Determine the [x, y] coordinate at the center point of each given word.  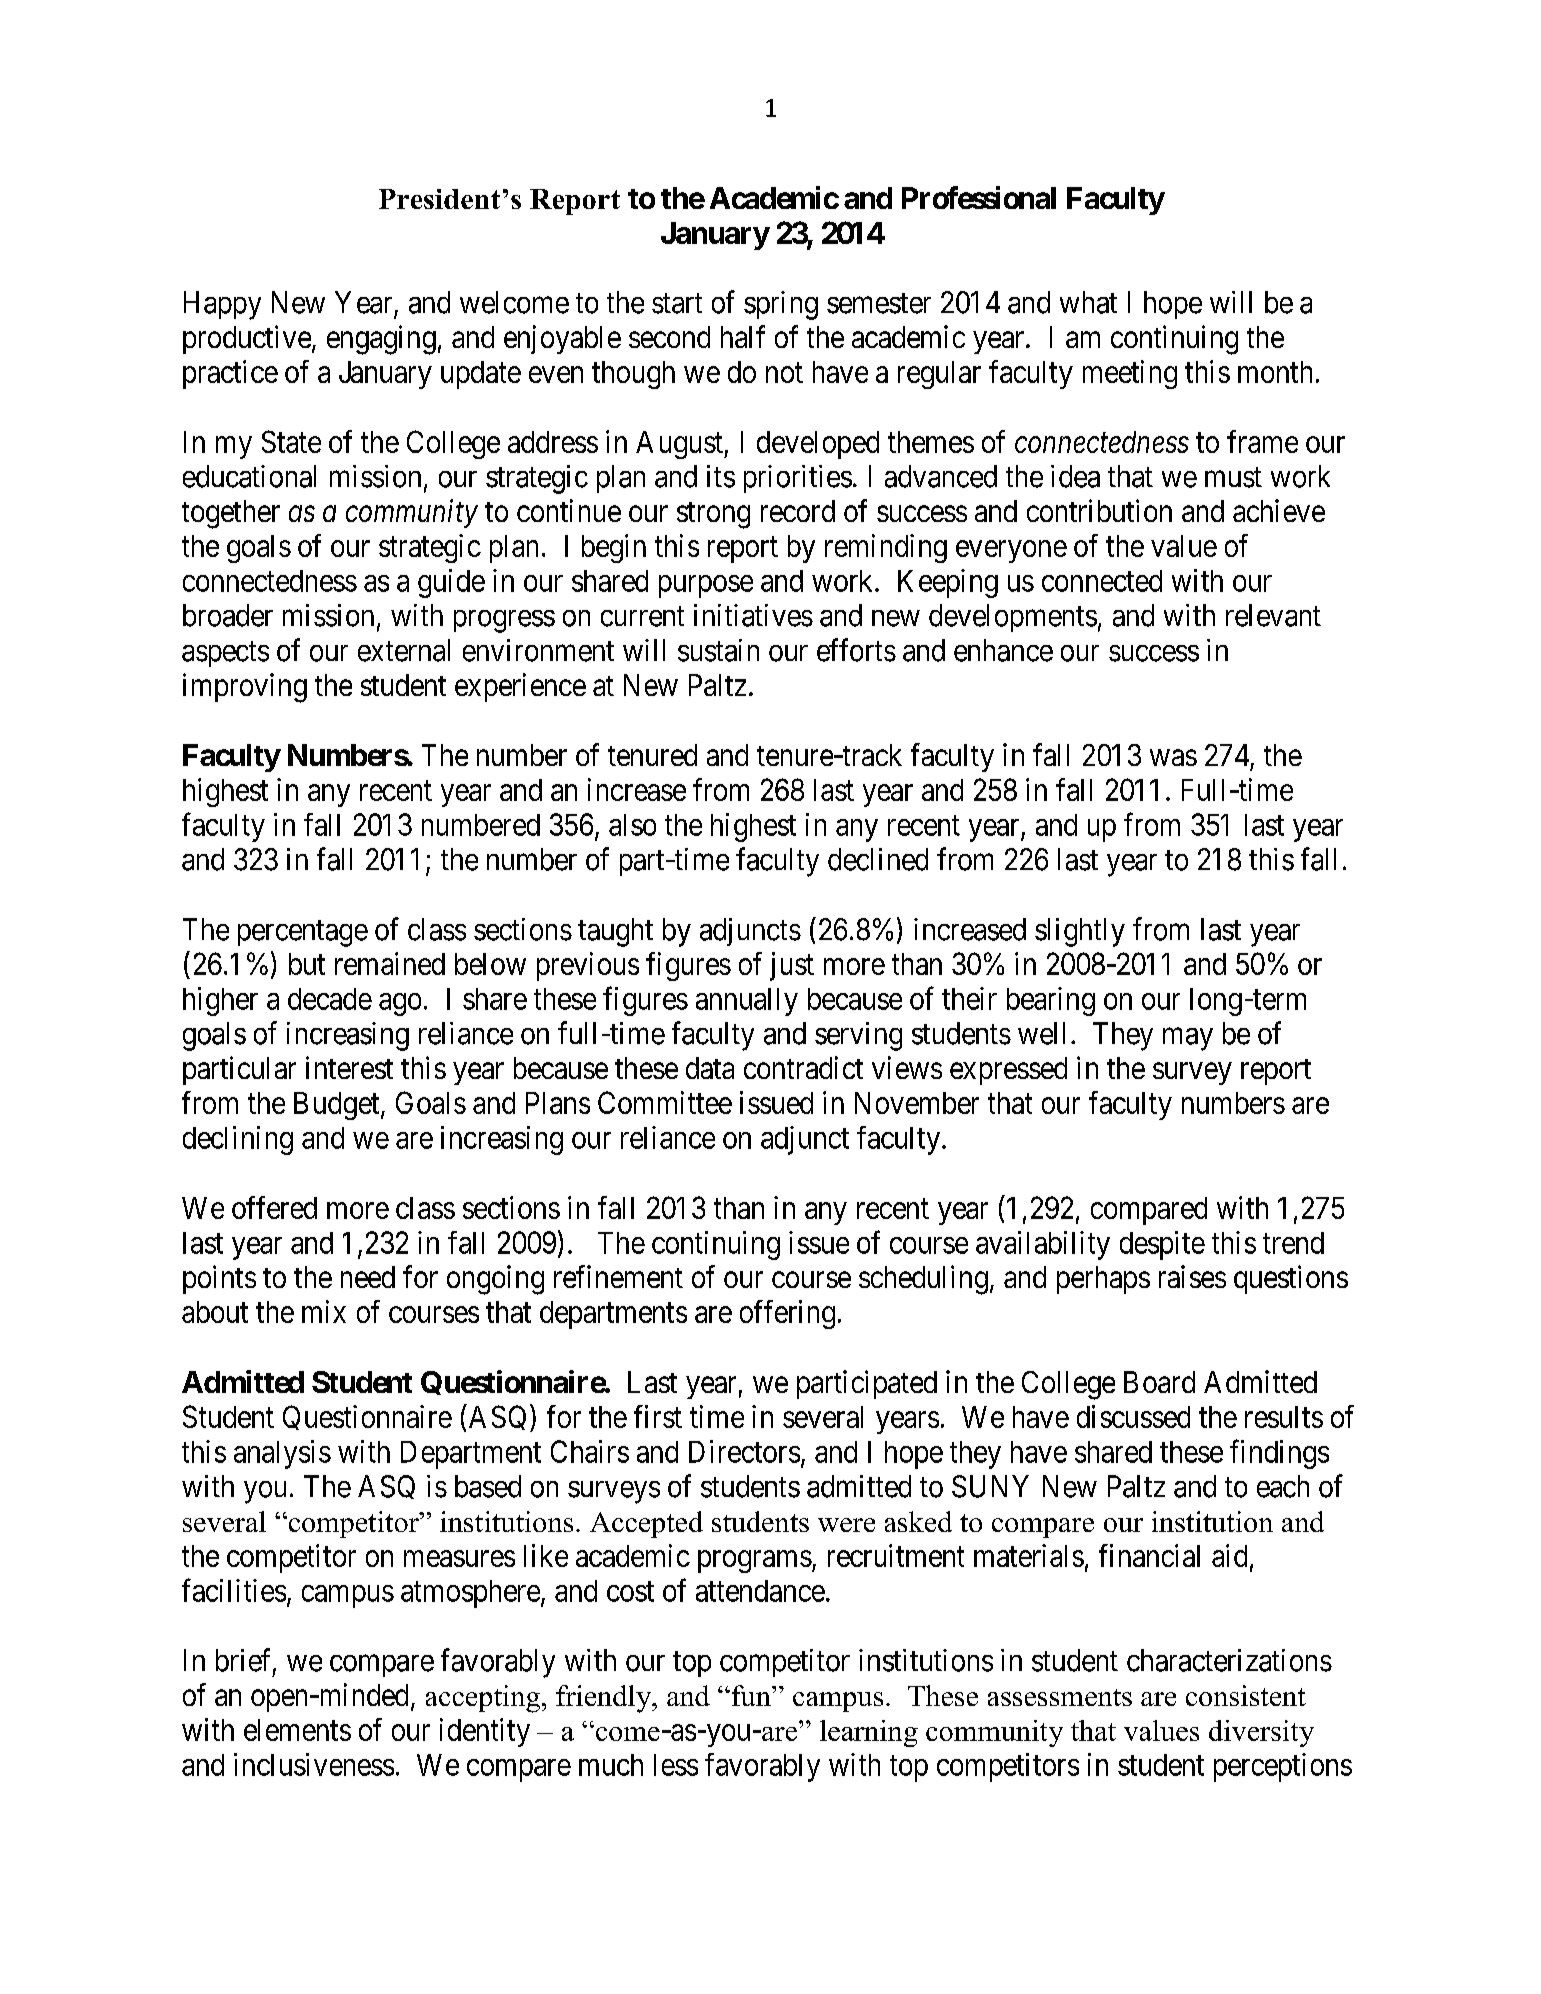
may [1188, 1039]
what [1088, 302]
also [632, 825]
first [658, 1416]
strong [713, 515]
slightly [1080, 932]
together [231, 514]
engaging [381, 340]
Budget [338, 1106]
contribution [1099, 510]
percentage [303, 933]
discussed [1133, 1416]
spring [781, 305]
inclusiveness [314, 1764]
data [710, 1068]
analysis [282, 1454]
